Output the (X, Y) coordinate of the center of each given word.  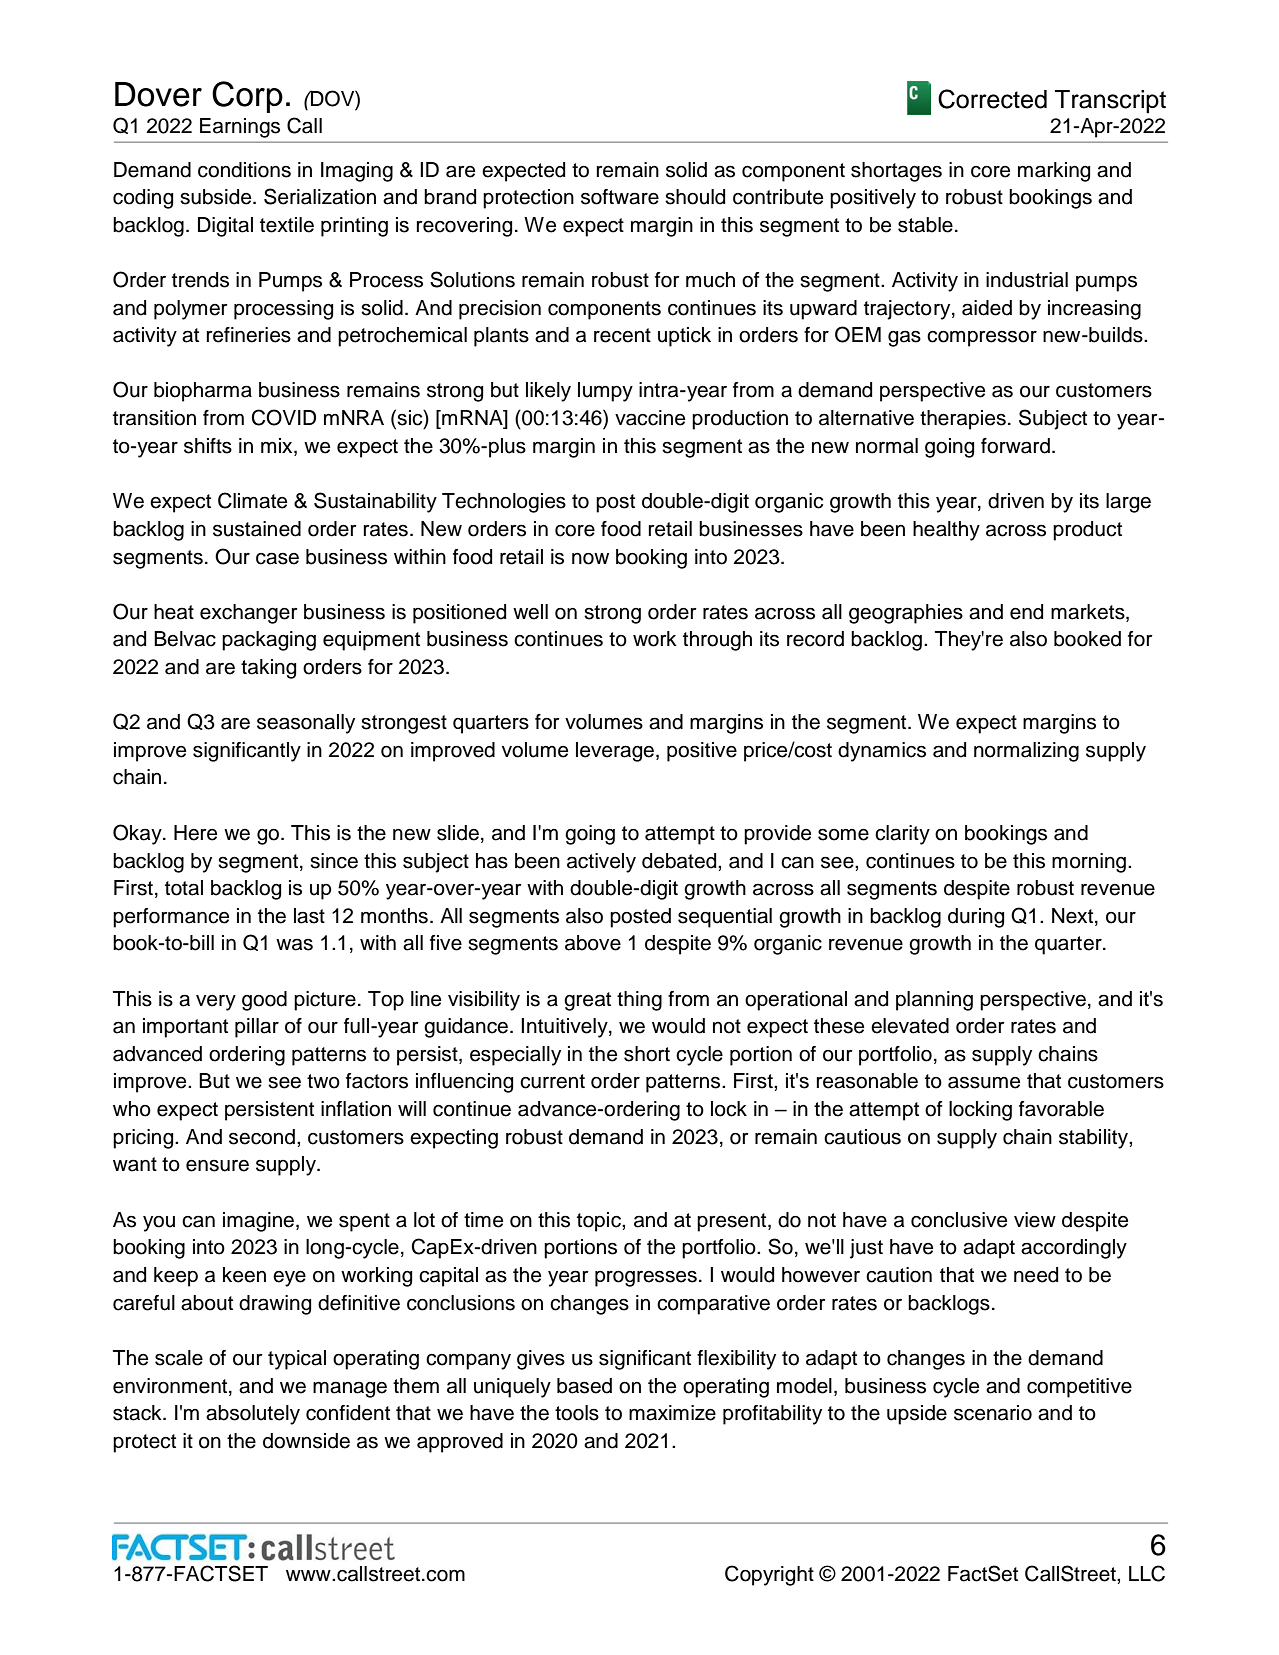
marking (1054, 172)
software (620, 197)
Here (195, 833)
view (1035, 1220)
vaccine (650, 418)
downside (306, 1441)
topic (600, 1222)
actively (601, 863)
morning (1089, 863)
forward (1015, 446)
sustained (257, 529)
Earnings (240, 128)
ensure (217, 1165)
